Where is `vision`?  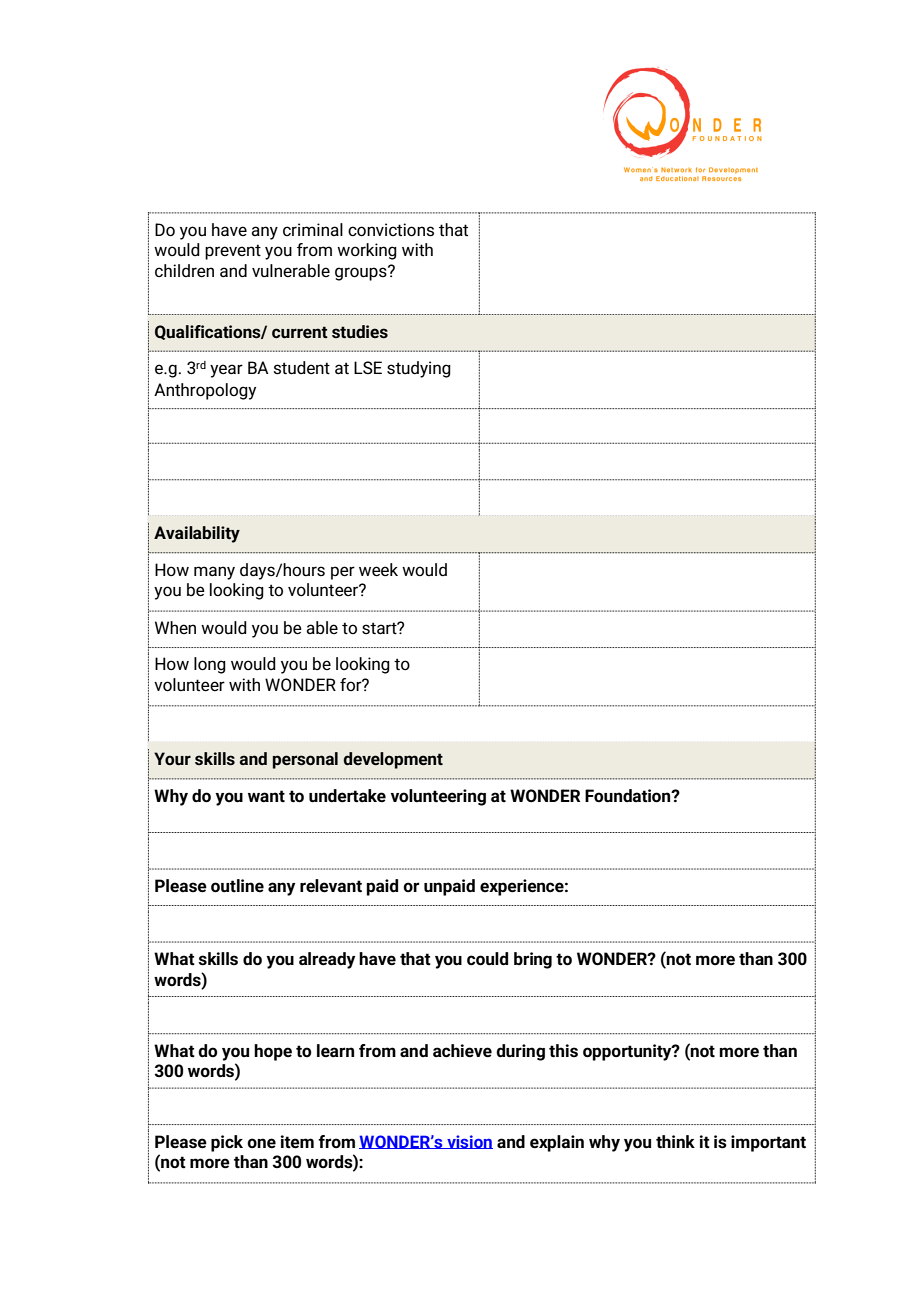 vision is located at coordinates (469, 1142).
